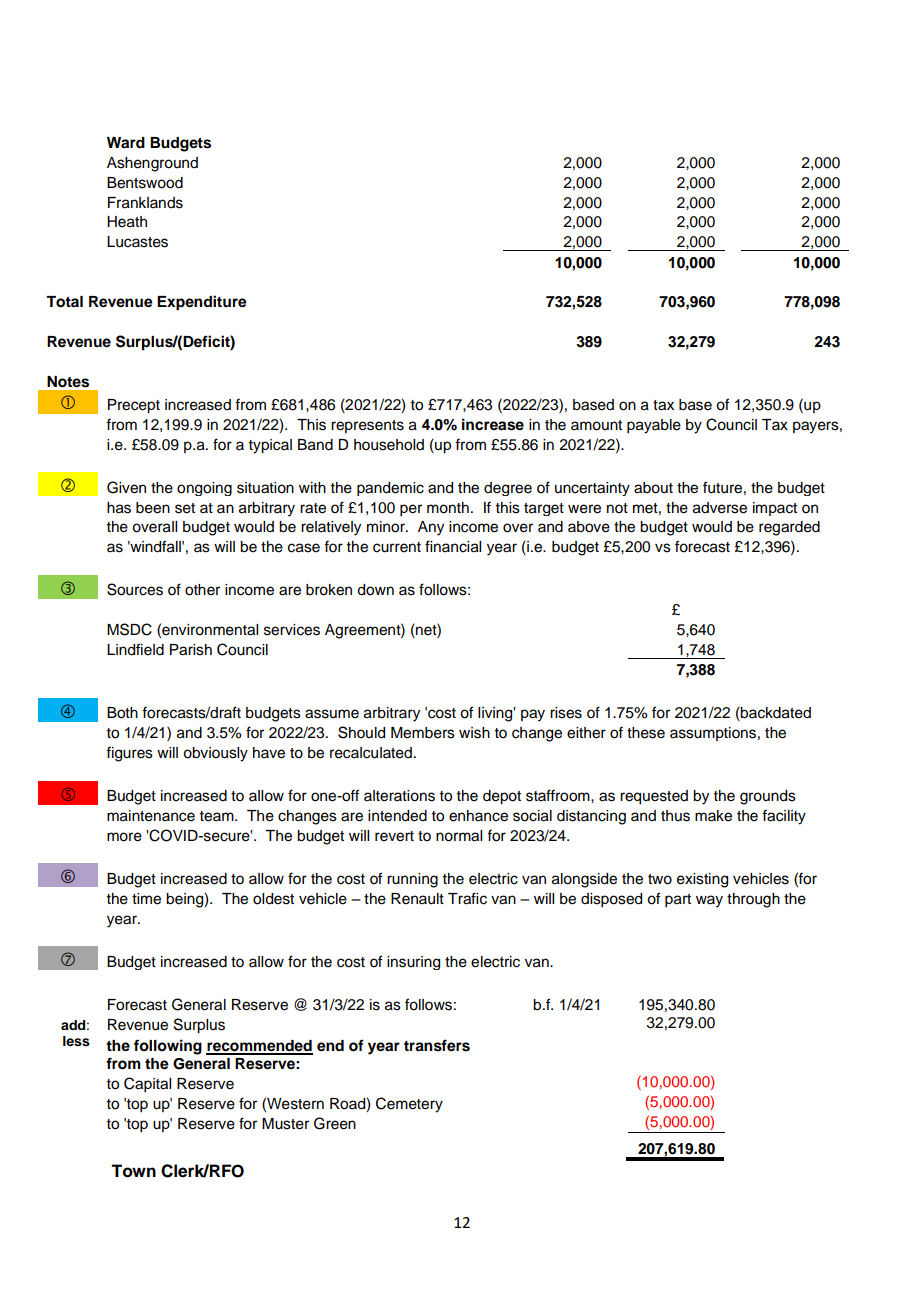 The image size is (924, 1308). I want to click on Ward, so click(126, 142).
